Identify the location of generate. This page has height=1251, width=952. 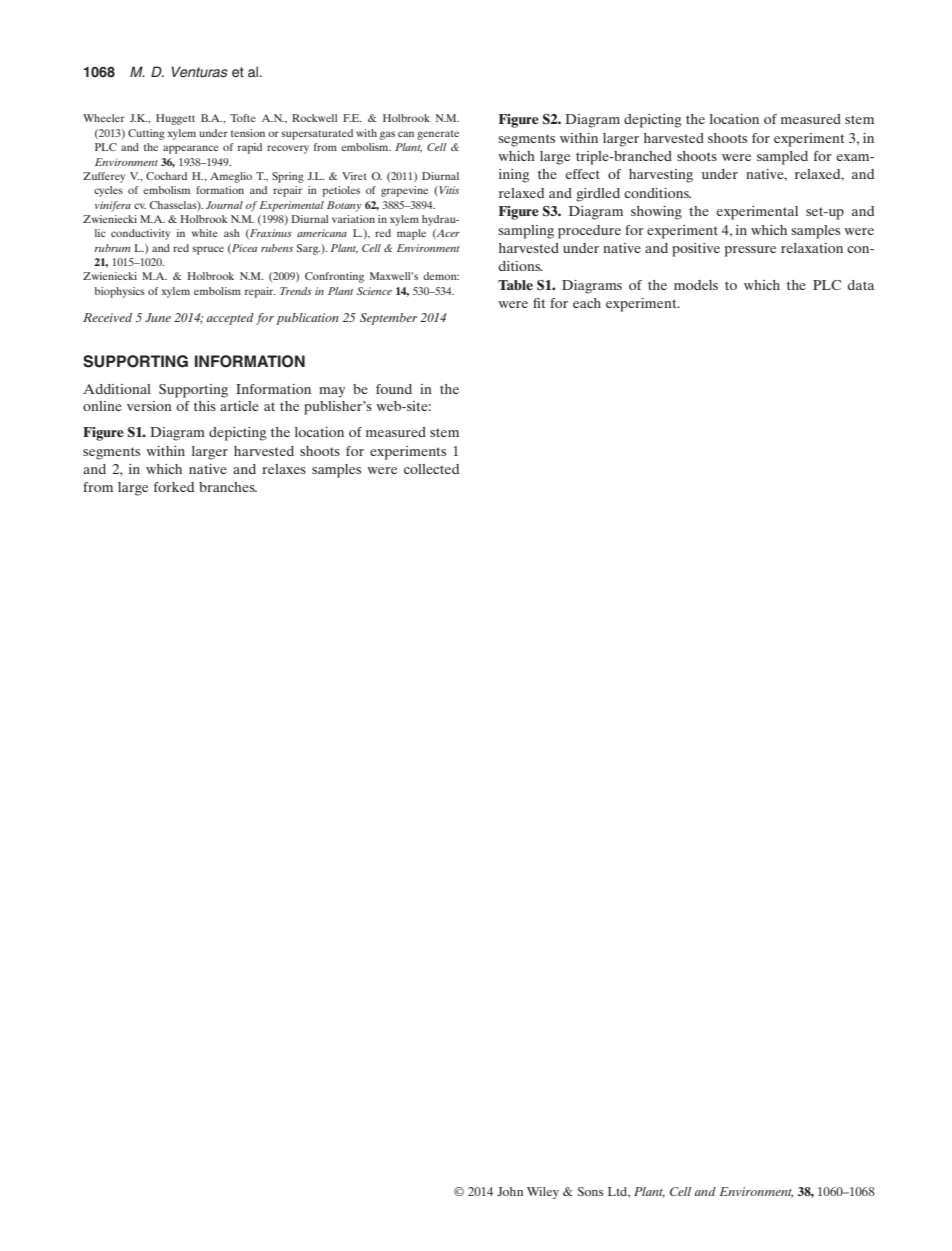
(438, 135).
